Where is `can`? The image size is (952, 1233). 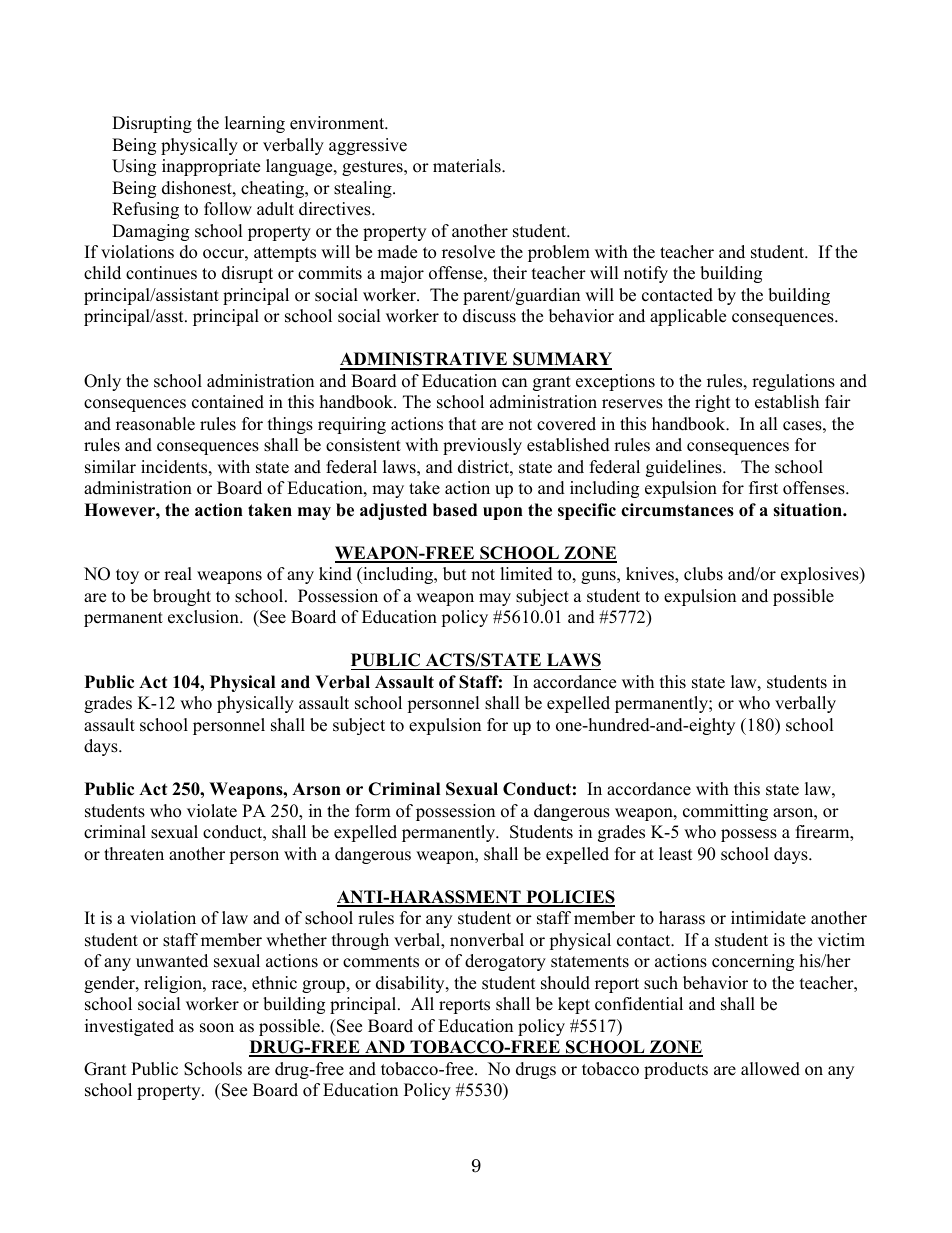 can is located at coordinates (514, 383).
